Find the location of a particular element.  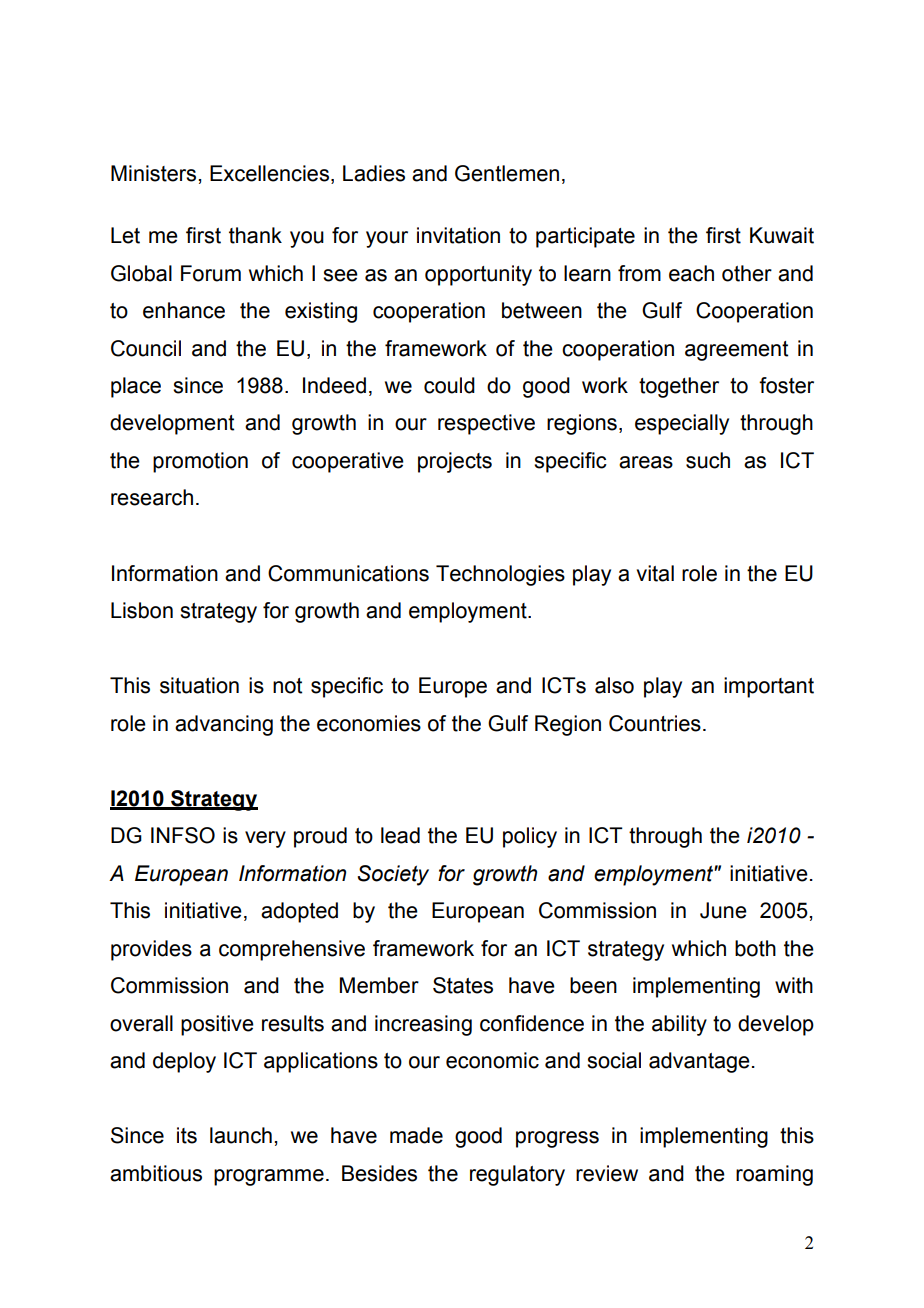

Kuwait is located at coordinates (782, 235).
